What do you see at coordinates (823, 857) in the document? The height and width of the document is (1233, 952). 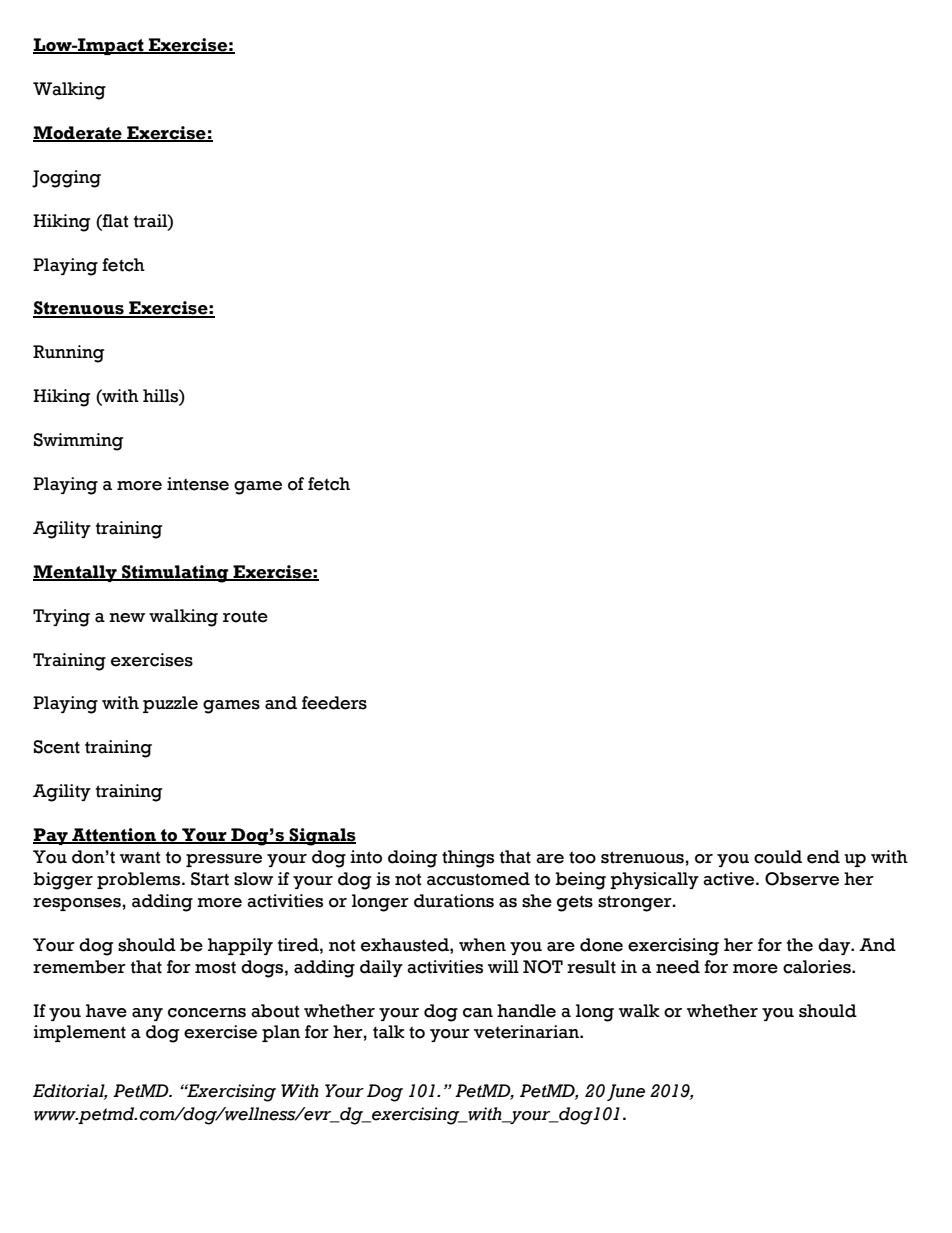 I see `end` at bounding box center [823, 857].
